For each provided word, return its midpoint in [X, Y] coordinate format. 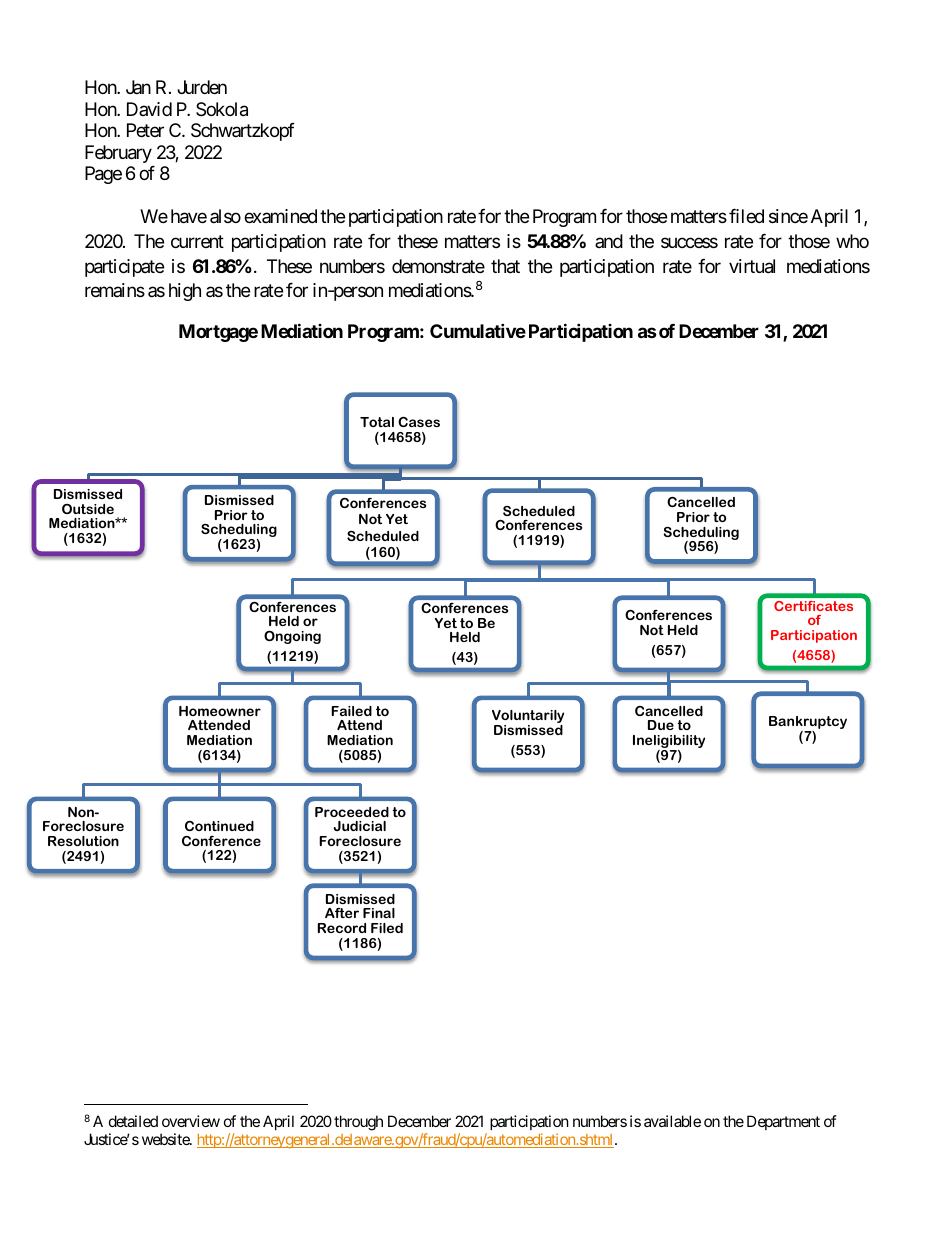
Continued [219, 826]
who [852, 241]
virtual [752, 266]
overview [191, 1121]
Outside [88, 509]
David [149, 109]
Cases [419, 422]
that [505, 266]
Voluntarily [528, 718]
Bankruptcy [808, 724]
